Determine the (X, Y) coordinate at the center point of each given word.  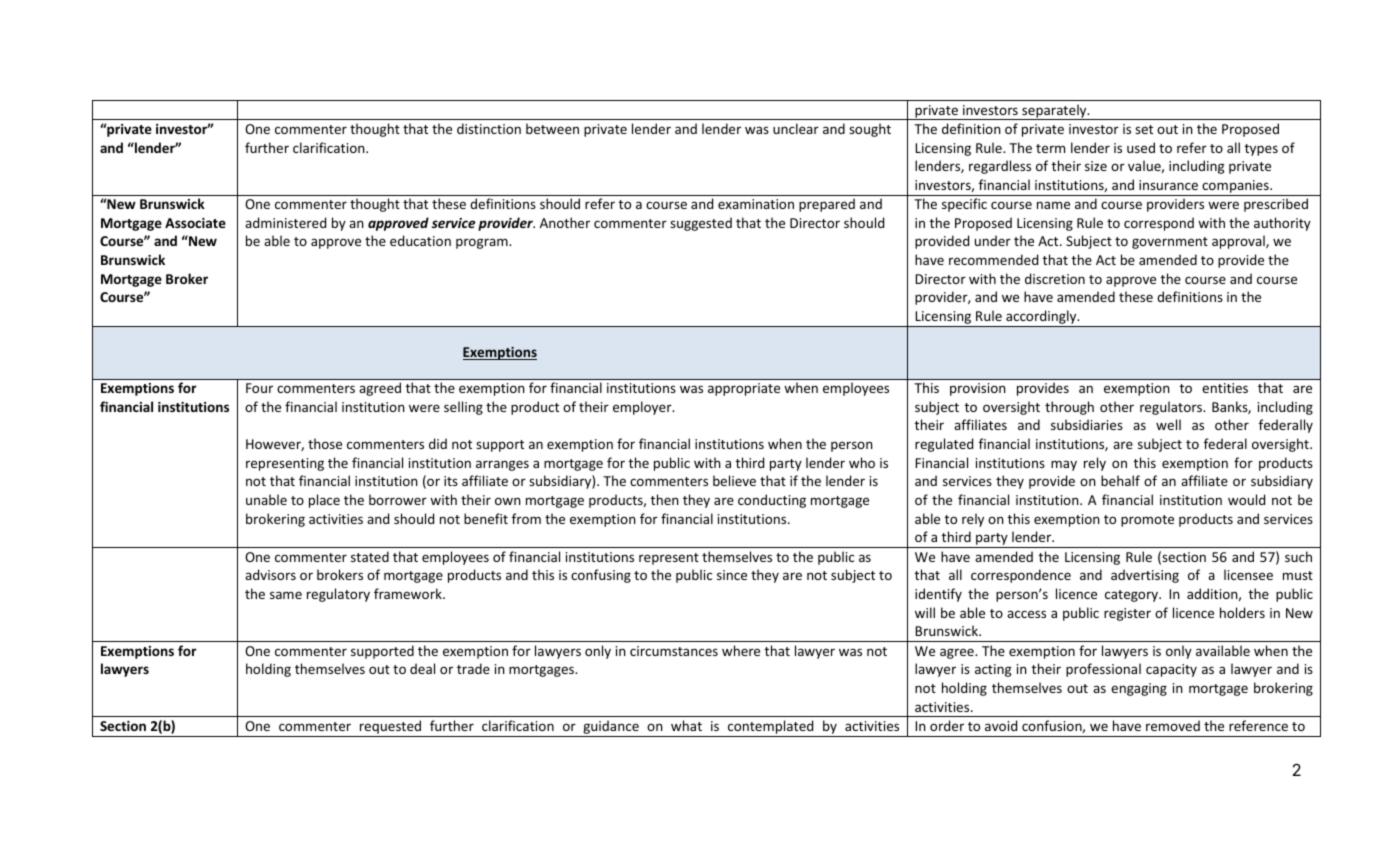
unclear (796, 128)
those (325, 443)
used (1141, 147)
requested (391, 728)
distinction (489, 128)
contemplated (771, 728)
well (1168, 424)
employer (643, 408)
